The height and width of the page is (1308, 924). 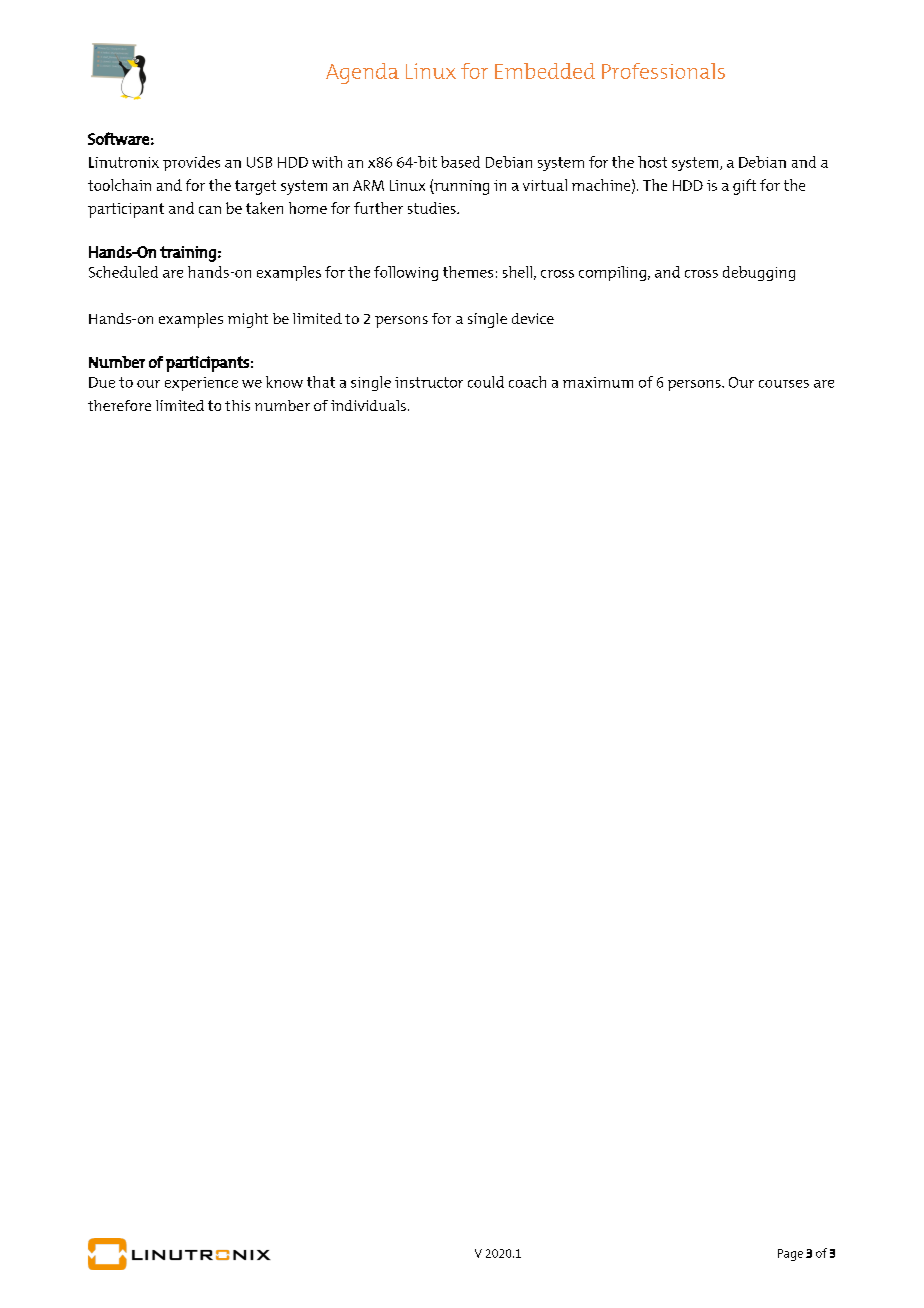 What do you see at coordinates (368, 405) in the page?
I see `individuals` at bounding box center [368, 405].
